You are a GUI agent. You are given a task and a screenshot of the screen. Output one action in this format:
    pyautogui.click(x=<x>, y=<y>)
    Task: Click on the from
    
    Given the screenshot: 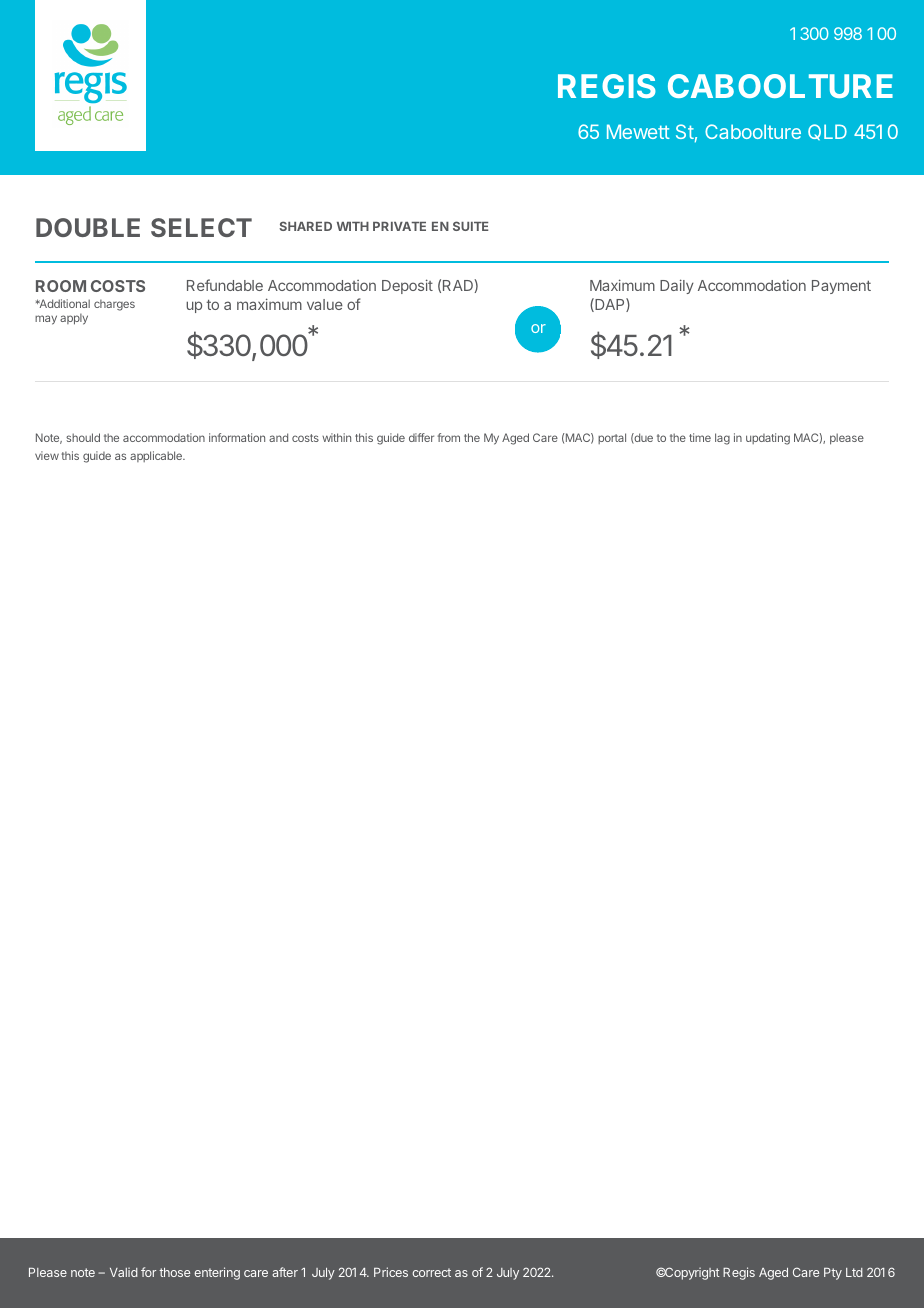 What is the action you would take?
    pyautogui.click(x=448, y=437)
